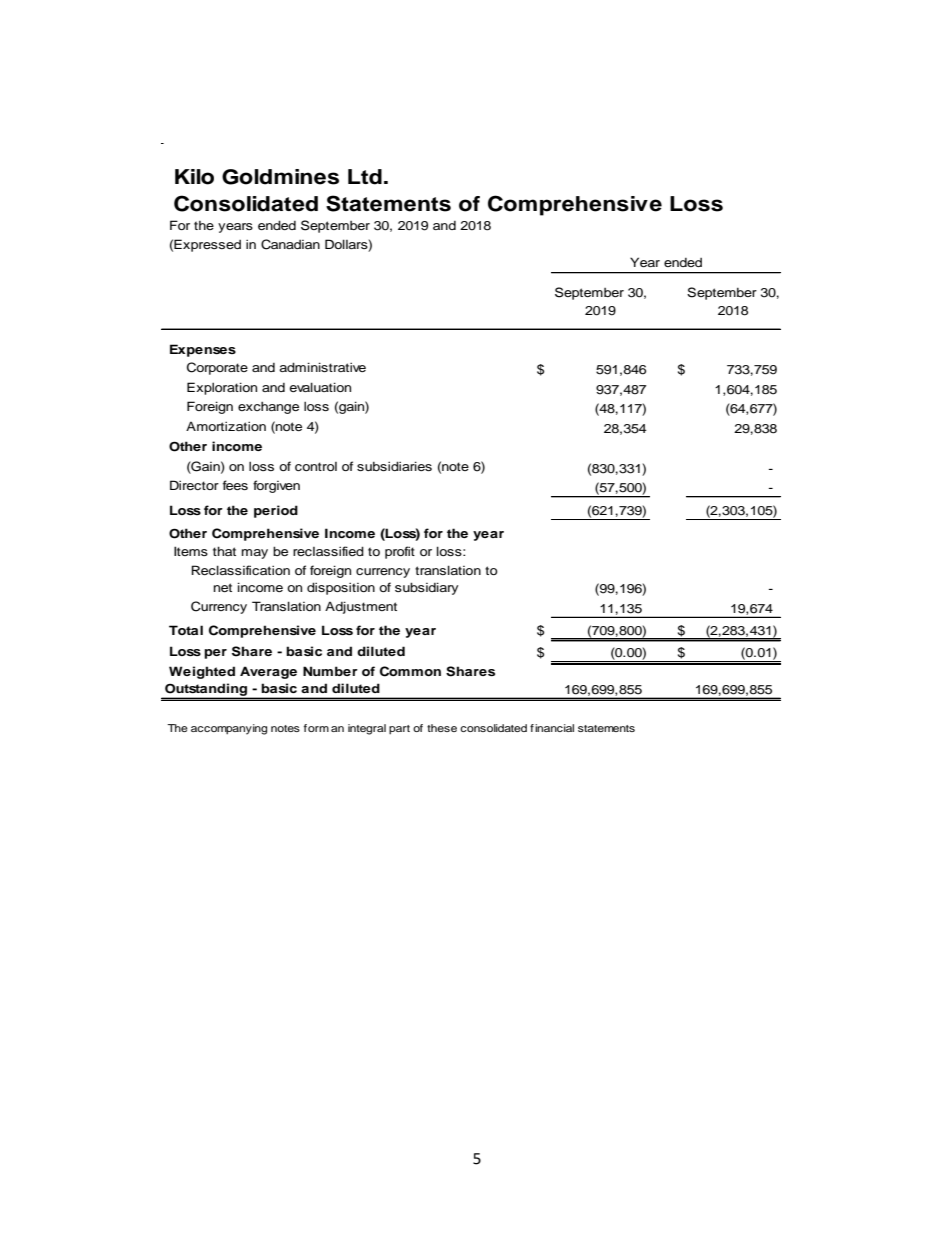 The height and width of the document is (1233, 952). Describe the element at coordinates (194, 177) in the document. I see `Kilo` at that location.
